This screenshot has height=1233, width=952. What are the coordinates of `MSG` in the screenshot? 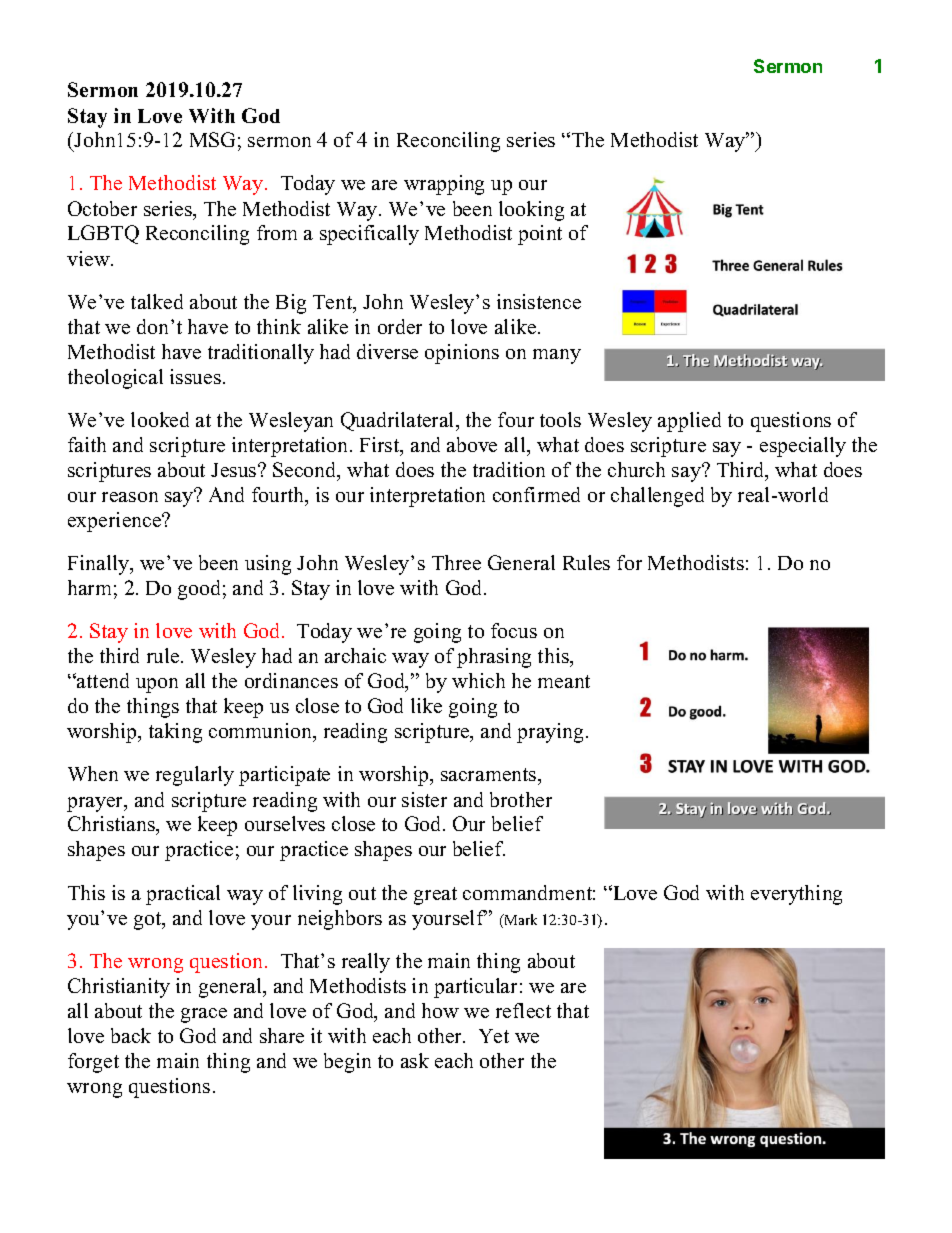 It's located at (212, 139).
